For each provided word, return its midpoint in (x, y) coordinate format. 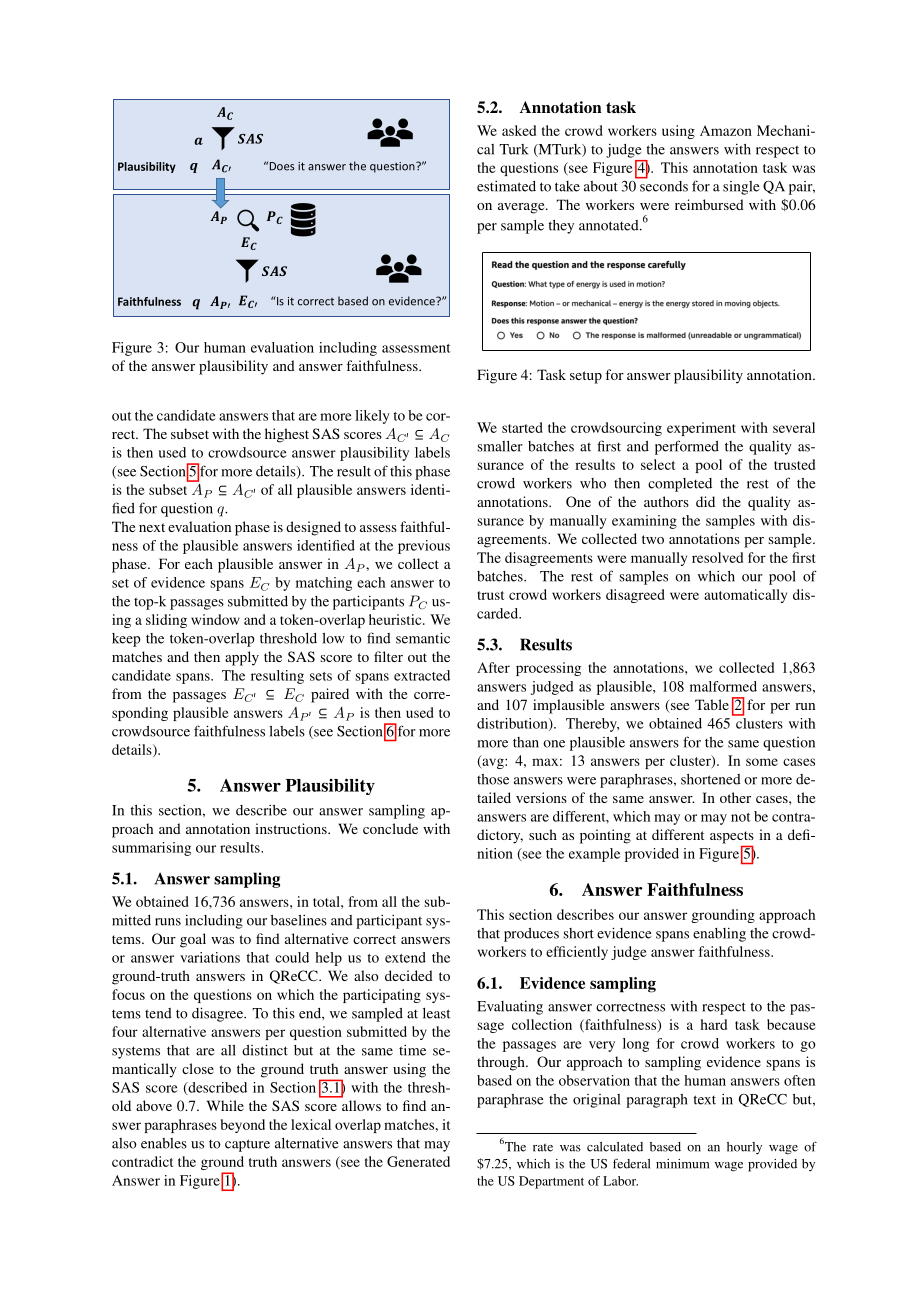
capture (247, 1145)
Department (551, 1182)
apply (242, 658)
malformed (723, 686)
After (493, 667)
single (741, 188)
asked (519, 130)
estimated (506, 186)
